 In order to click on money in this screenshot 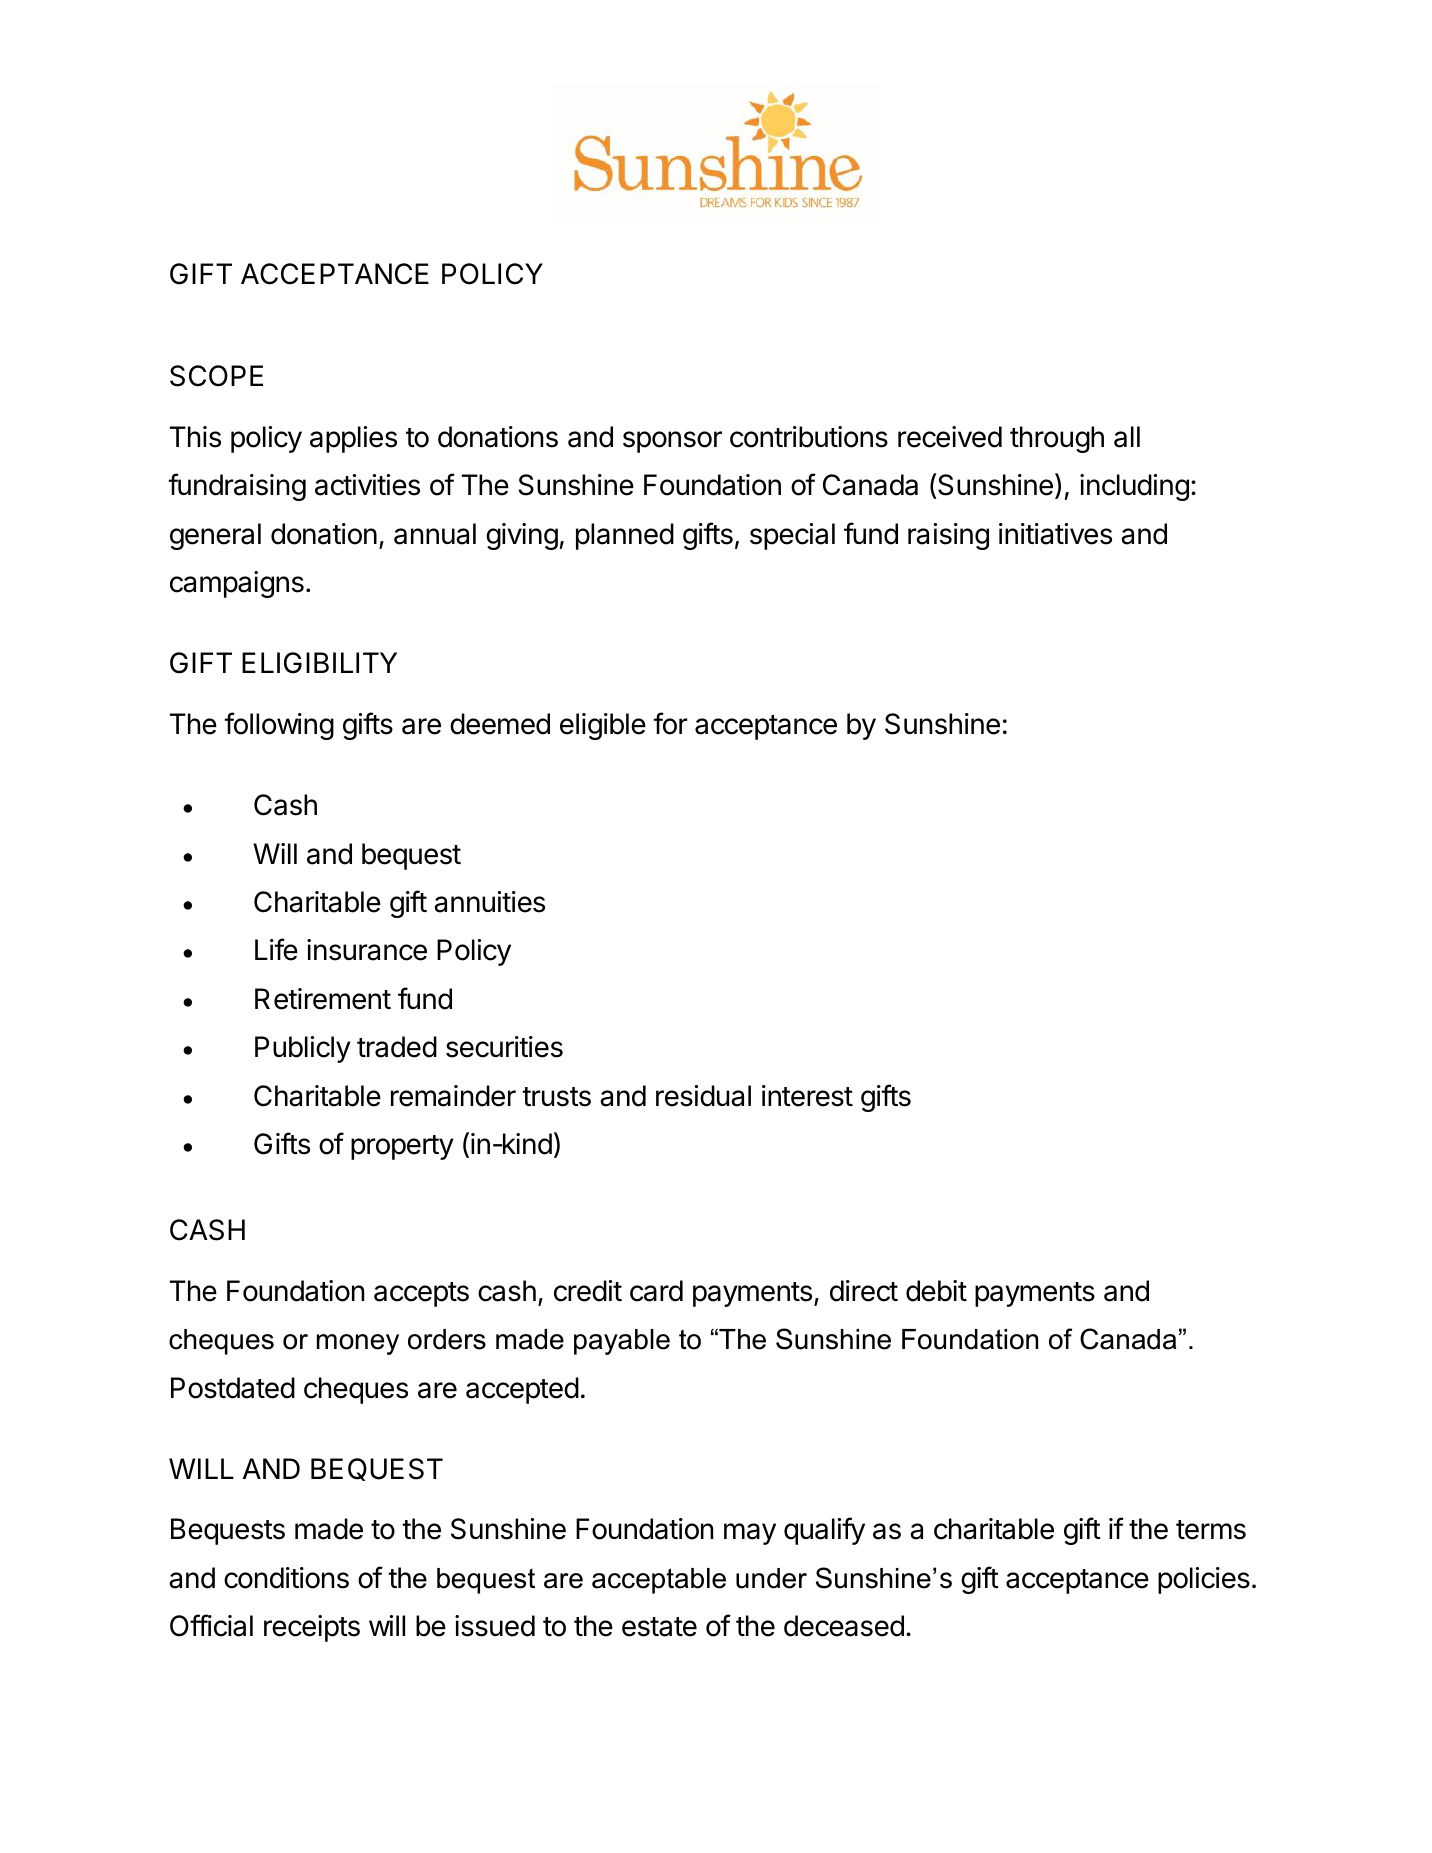, I will do `click(358, 1344)`.
